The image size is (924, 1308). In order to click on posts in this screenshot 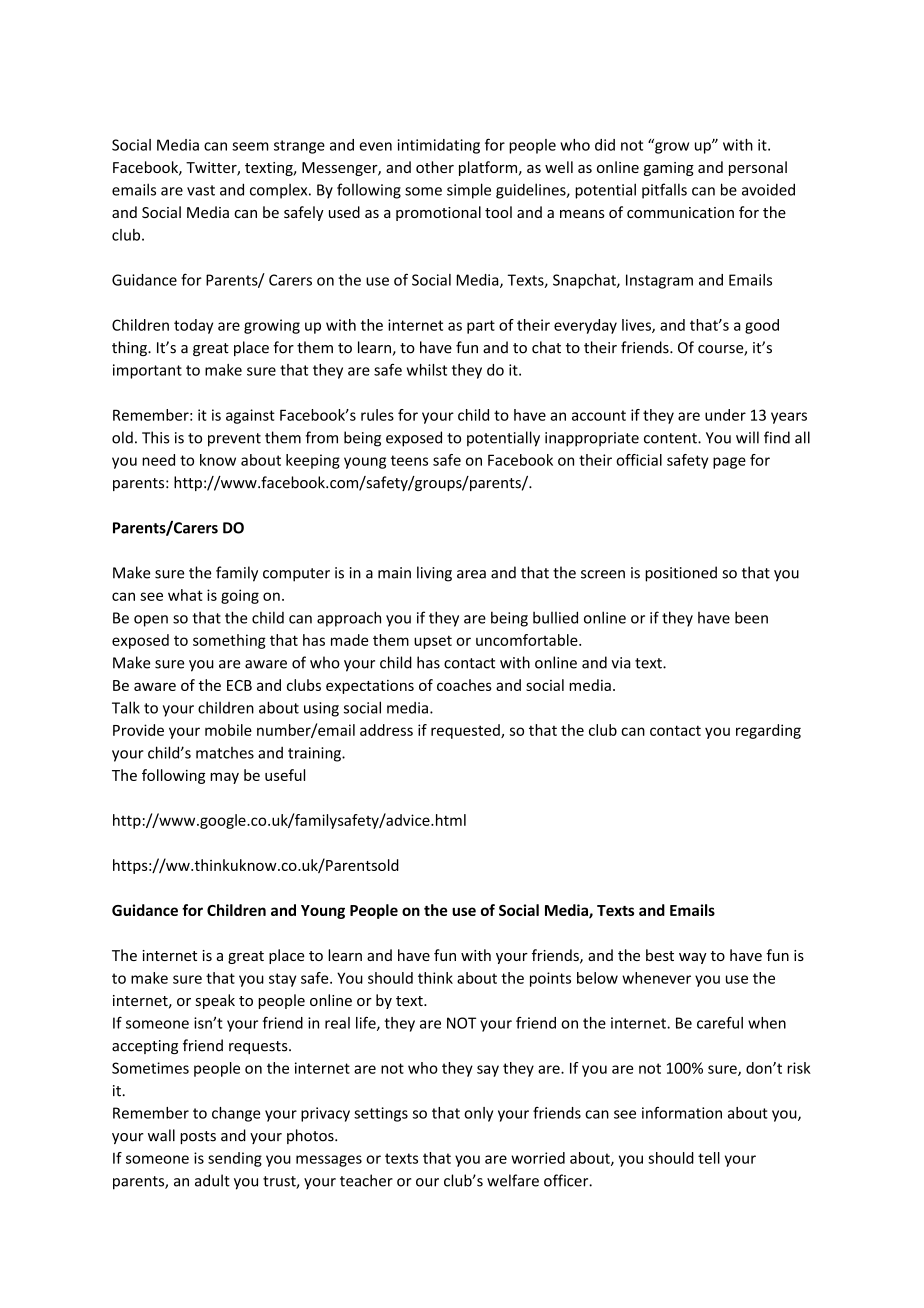, I will do `click(198, 1137)`.
